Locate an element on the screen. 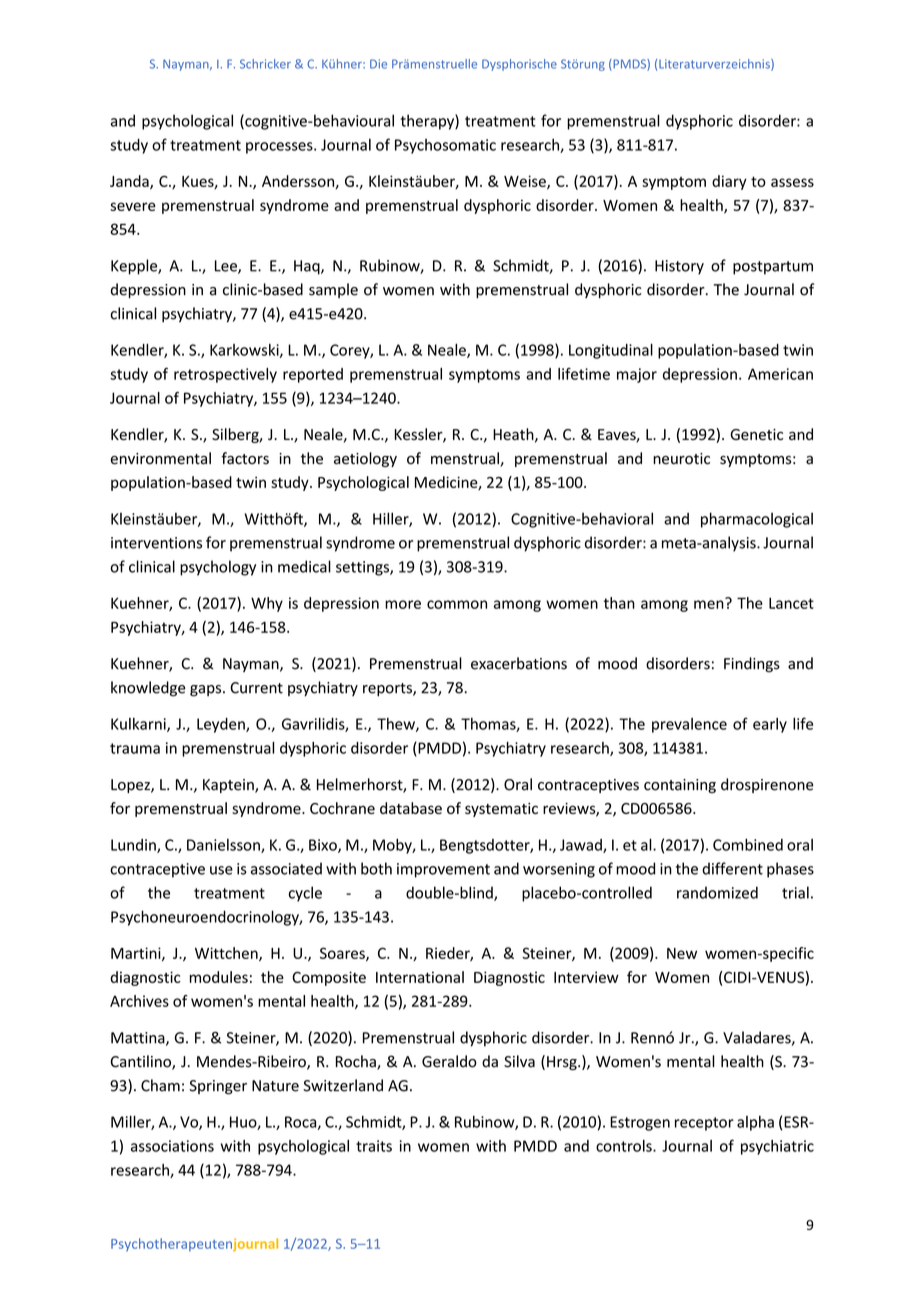 The height and width of the screenshot is (1308, 924). Psychosomatic is located at coordinates (445, 146).
